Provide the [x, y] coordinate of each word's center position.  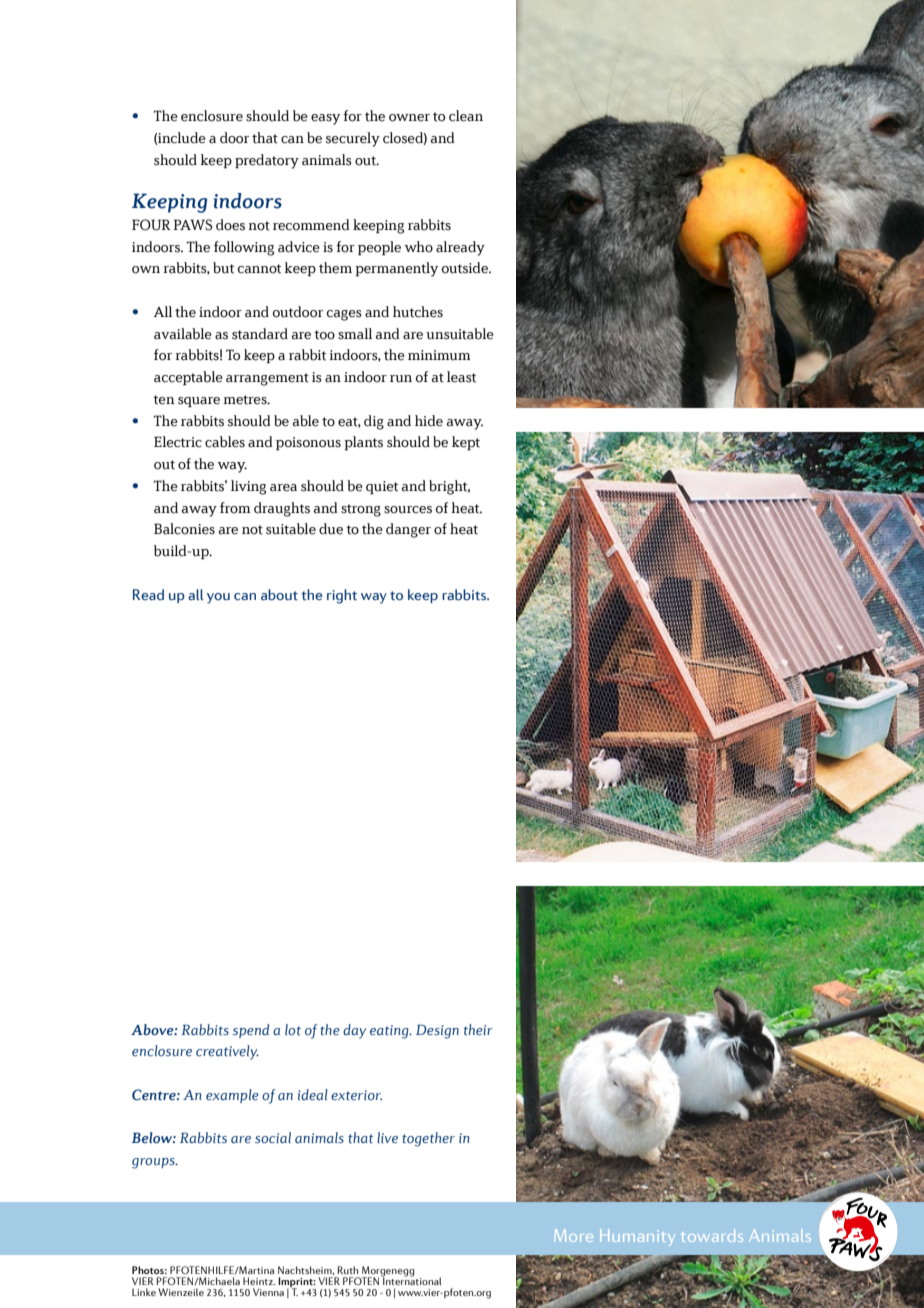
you [218, 598]
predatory [267, 161]
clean [466, 116]
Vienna [268, 1292]
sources [408, 510]
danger [408, 530]
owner [409, 118]
